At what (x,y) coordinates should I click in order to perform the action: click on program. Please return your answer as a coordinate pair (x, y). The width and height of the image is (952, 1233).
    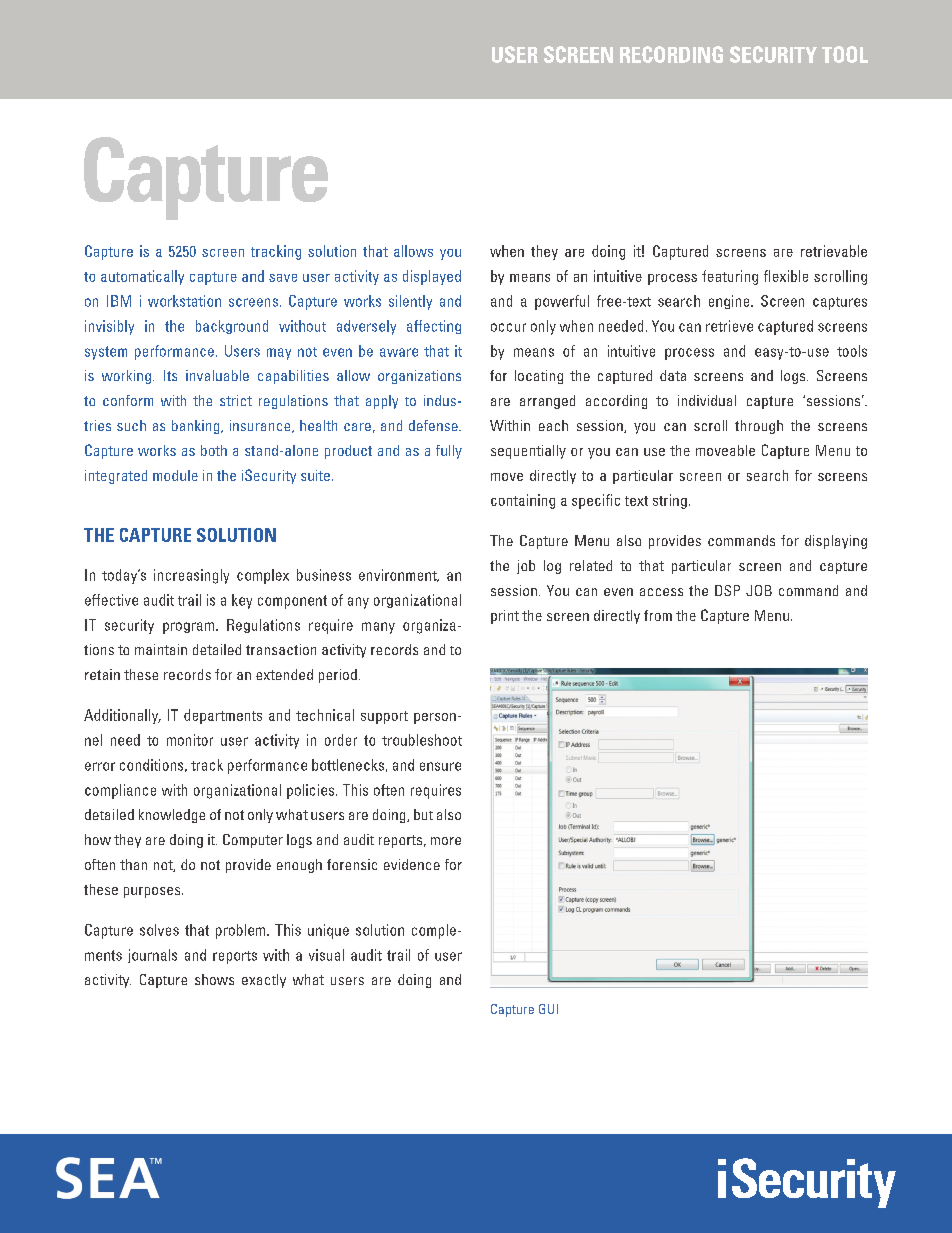
    Looking at the image, I should click on (190, 628).
